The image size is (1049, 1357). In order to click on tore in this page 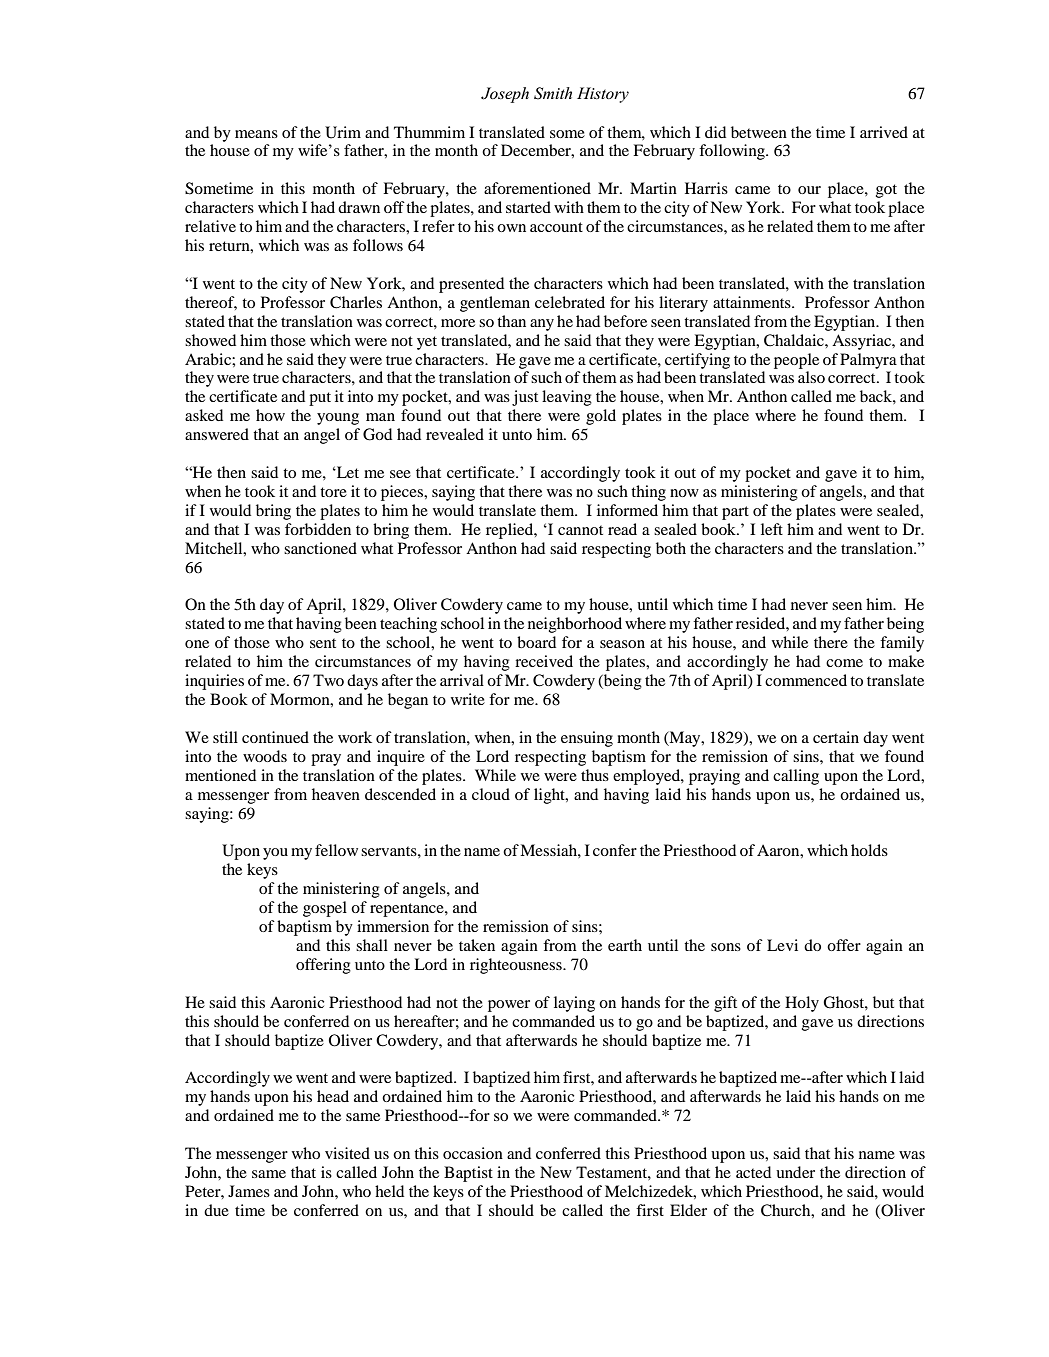, I will do `click(333, 492)`.
